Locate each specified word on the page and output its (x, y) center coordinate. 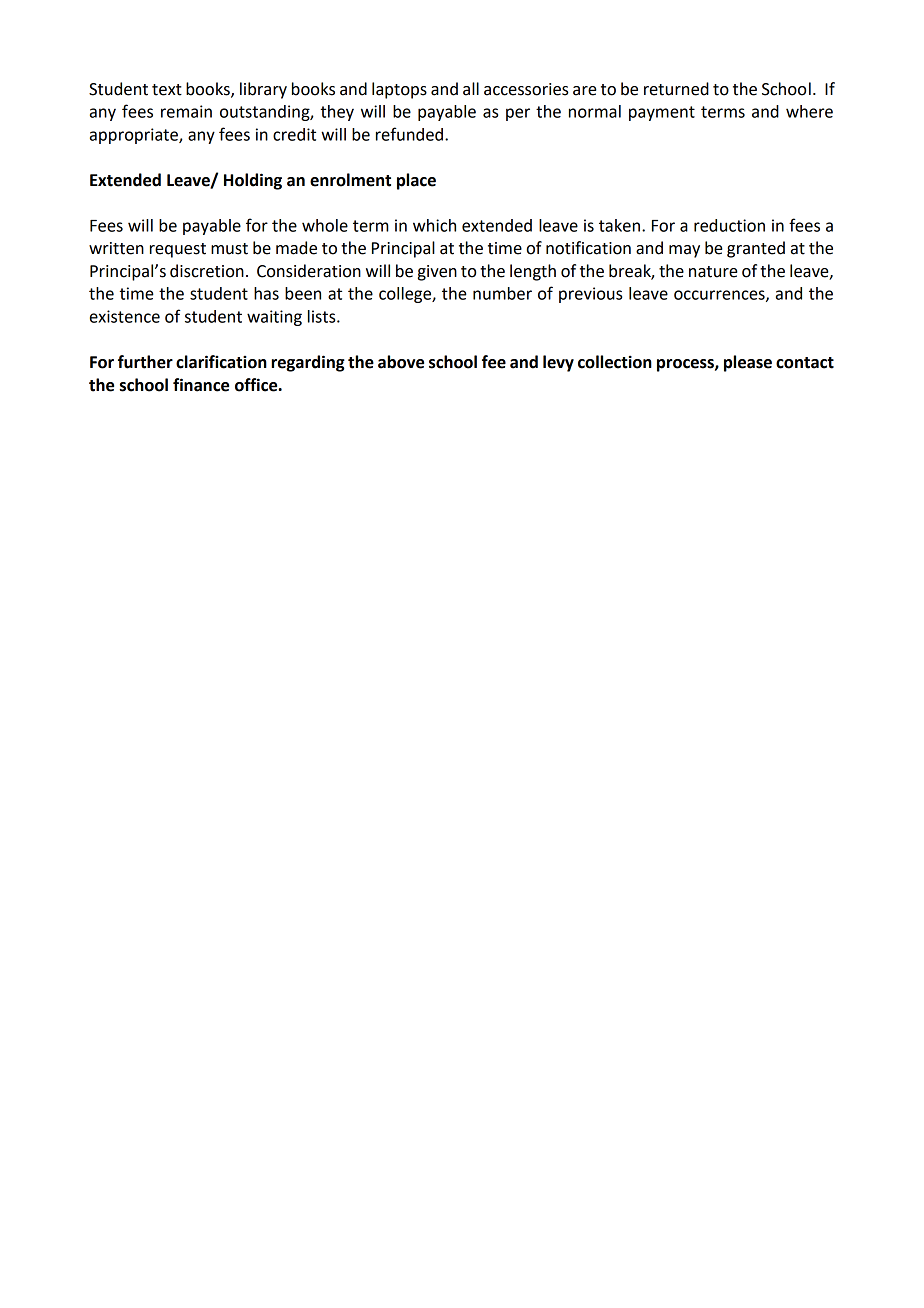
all (471, 89)
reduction (729, 225)
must (229, 249)
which (434, 225)
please (748, 363)
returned (676, 89)
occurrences (720, 296)
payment (662, 113)
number (502, 293)
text (167, 90)
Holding (253, 181)
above (401, 362)
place (416, 181)
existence (125, 316)
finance (201, 385)
